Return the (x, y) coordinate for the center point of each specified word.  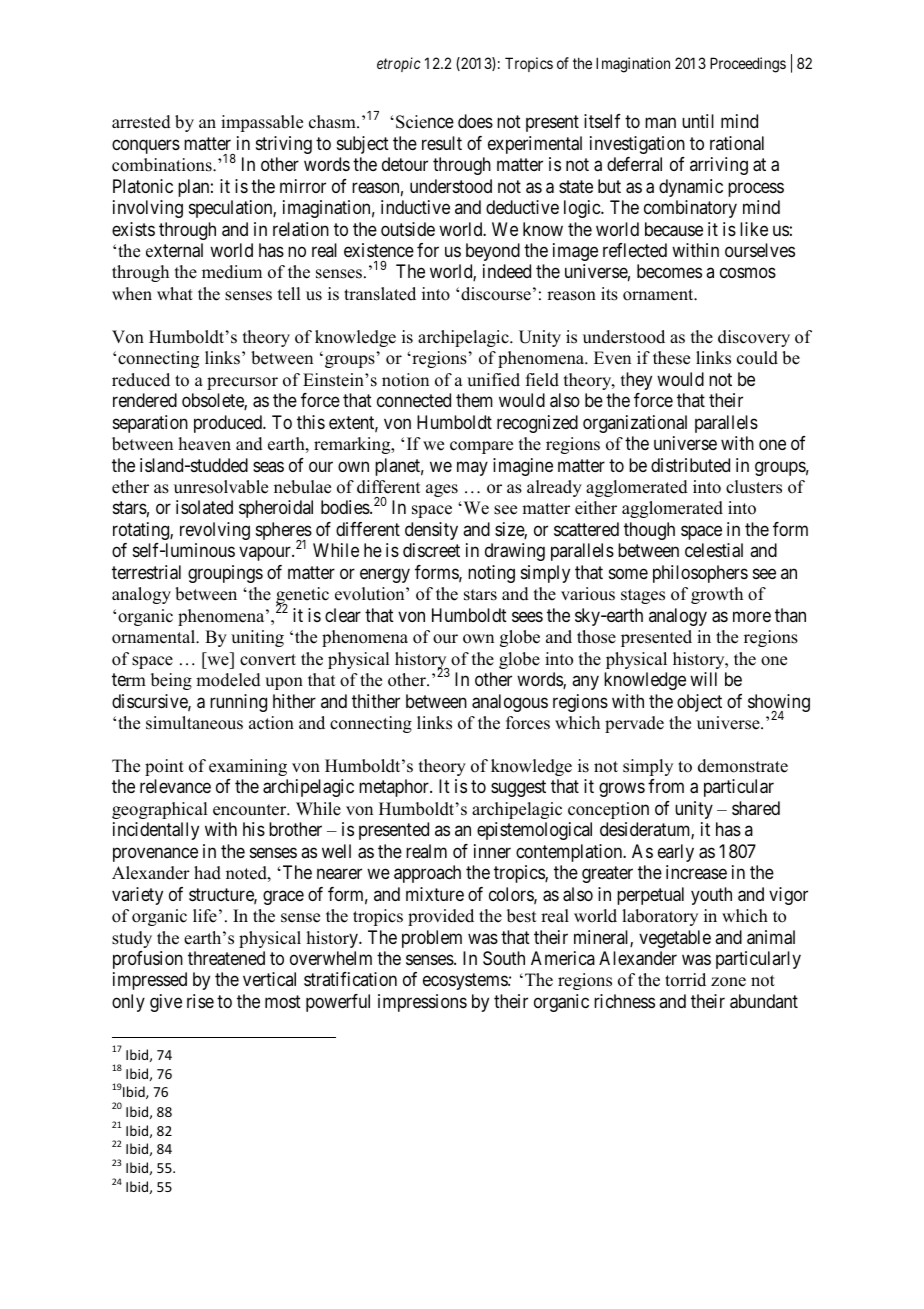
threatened (226, 958)
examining (248, 767)
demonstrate (743, 766)
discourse (496, 294)
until (698, 121)
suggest (518, 789)
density (431, 531)
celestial (714, 550)
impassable (262, 123)
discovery (754, 338)
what (175, 293)
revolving (215, 531)
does (475, 121)
